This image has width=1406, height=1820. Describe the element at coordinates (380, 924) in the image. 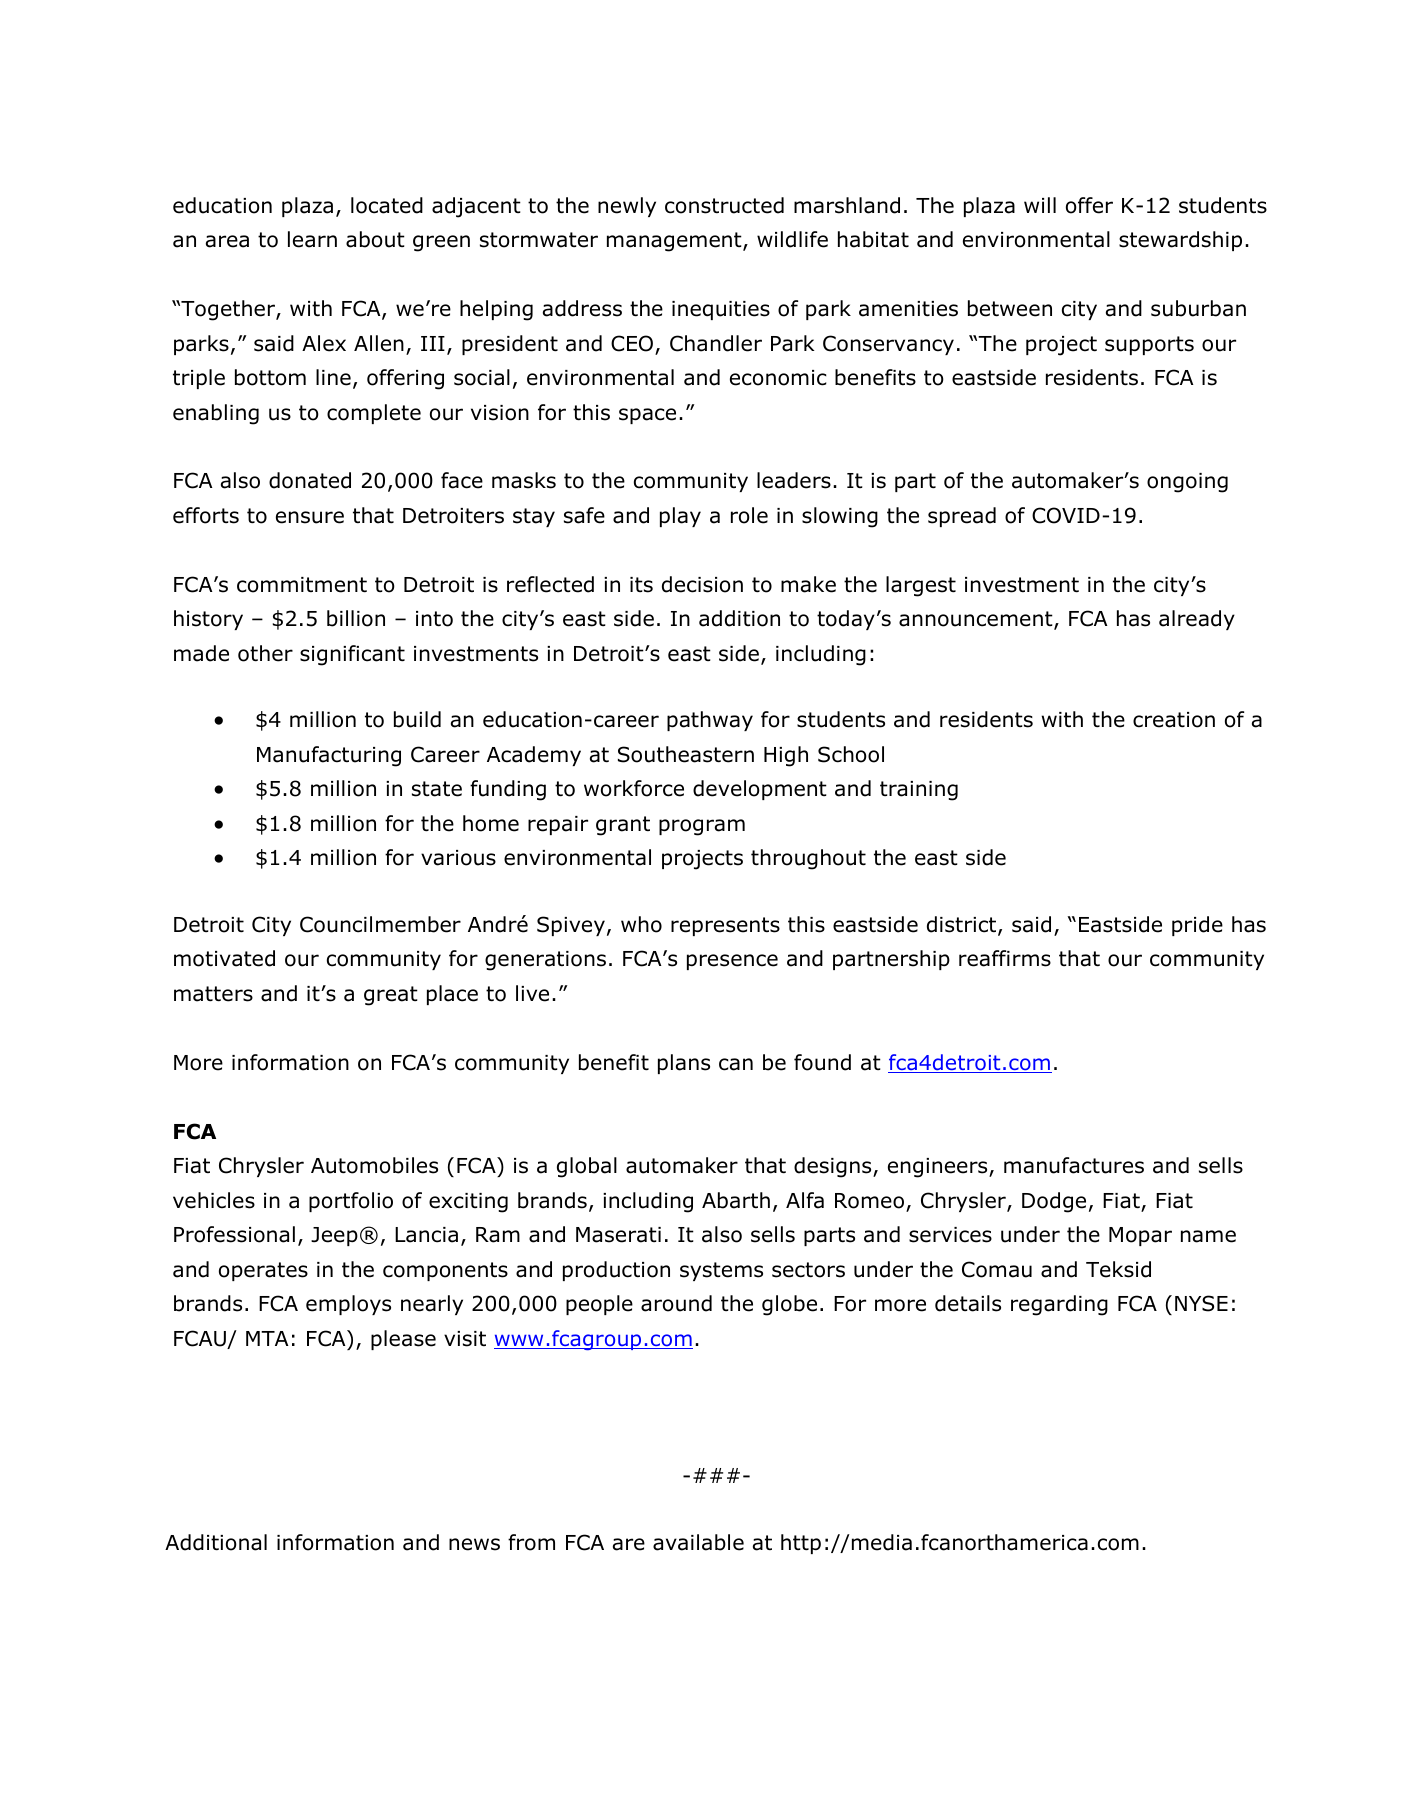

I see `Councilmember` at that location.
